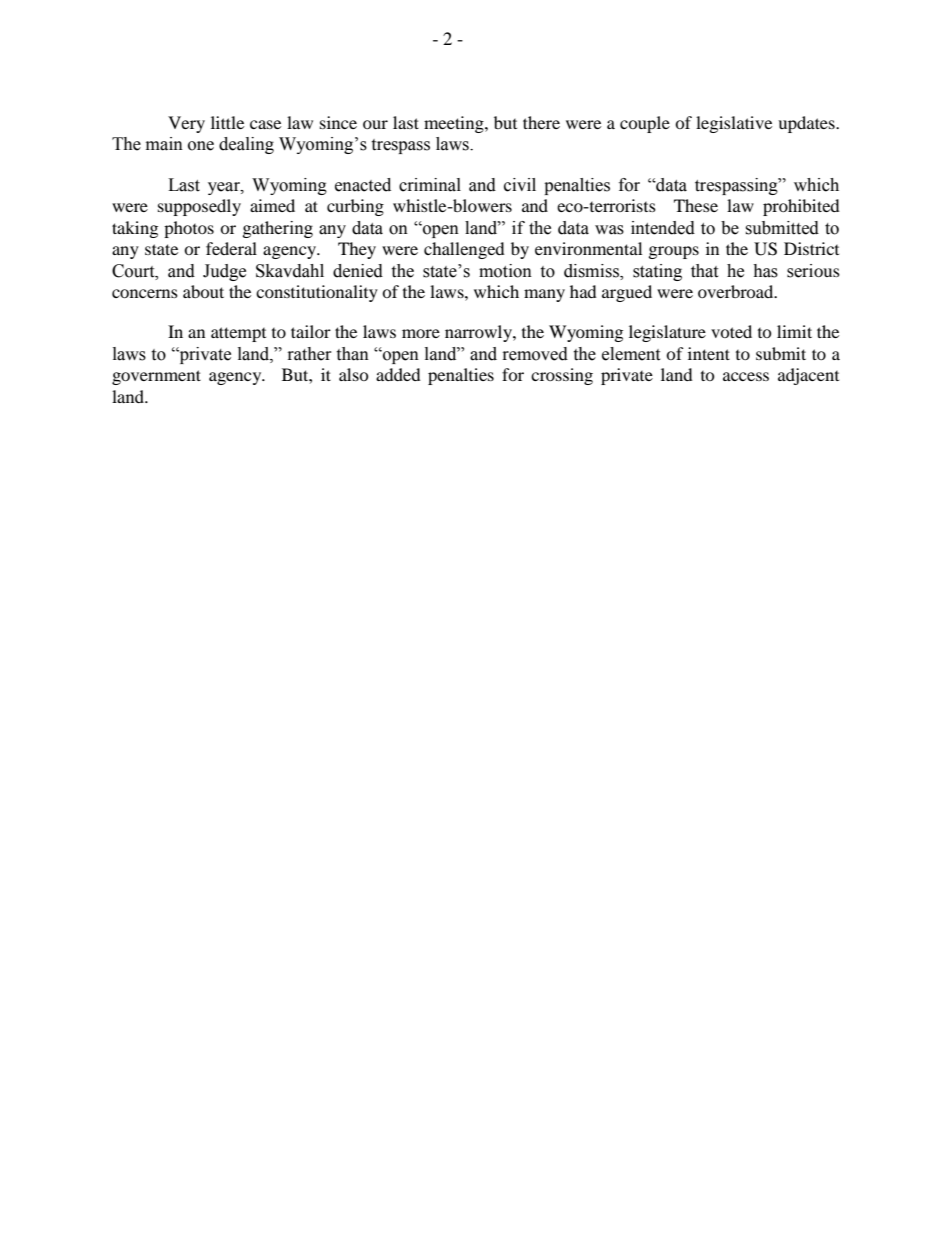 This image has width=952, height=1233. Describe the element at coordinates (199, 207) in the image. I see `supposedly` at that location.
